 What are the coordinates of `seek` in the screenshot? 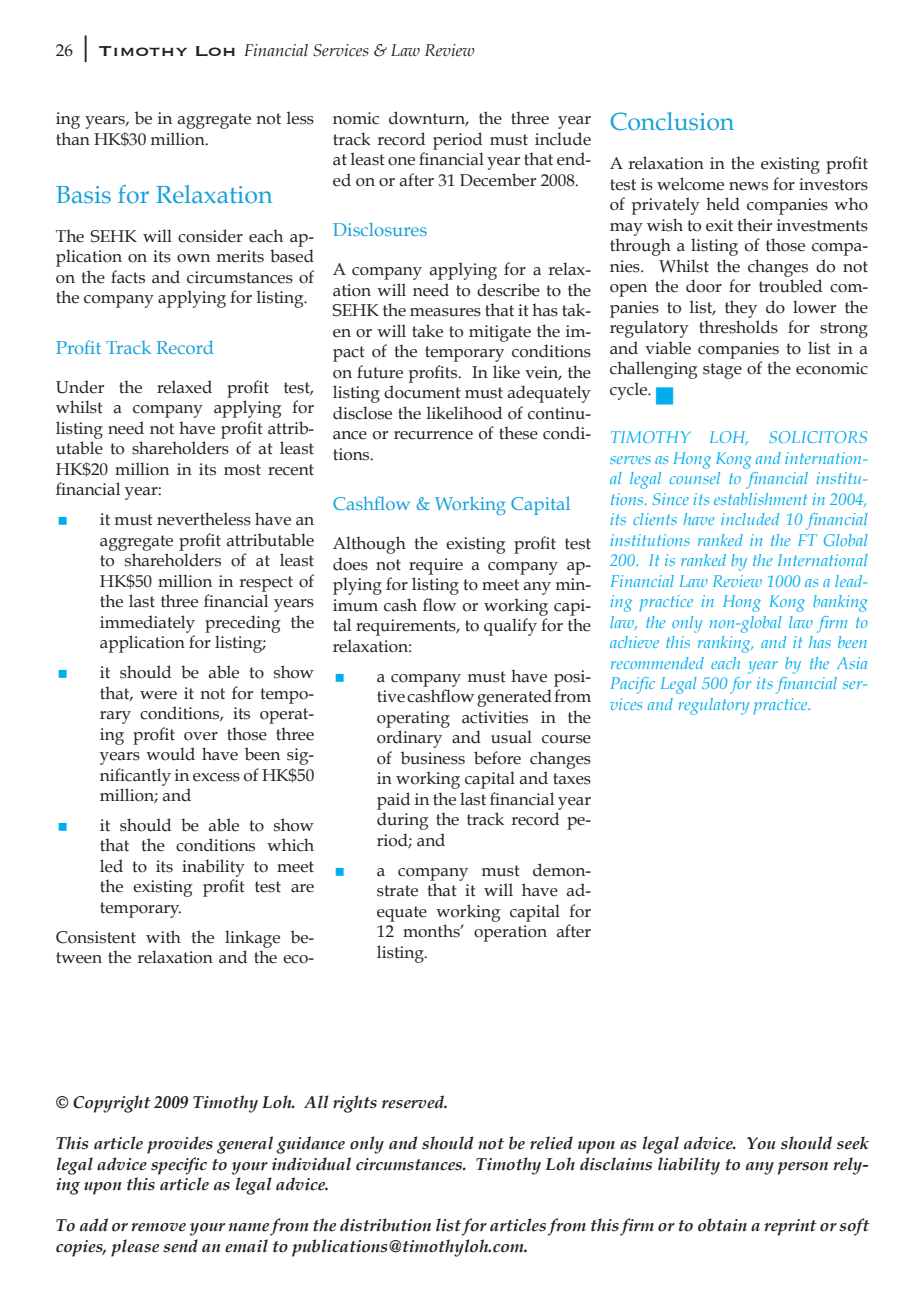 It's located at (853, 1143).
